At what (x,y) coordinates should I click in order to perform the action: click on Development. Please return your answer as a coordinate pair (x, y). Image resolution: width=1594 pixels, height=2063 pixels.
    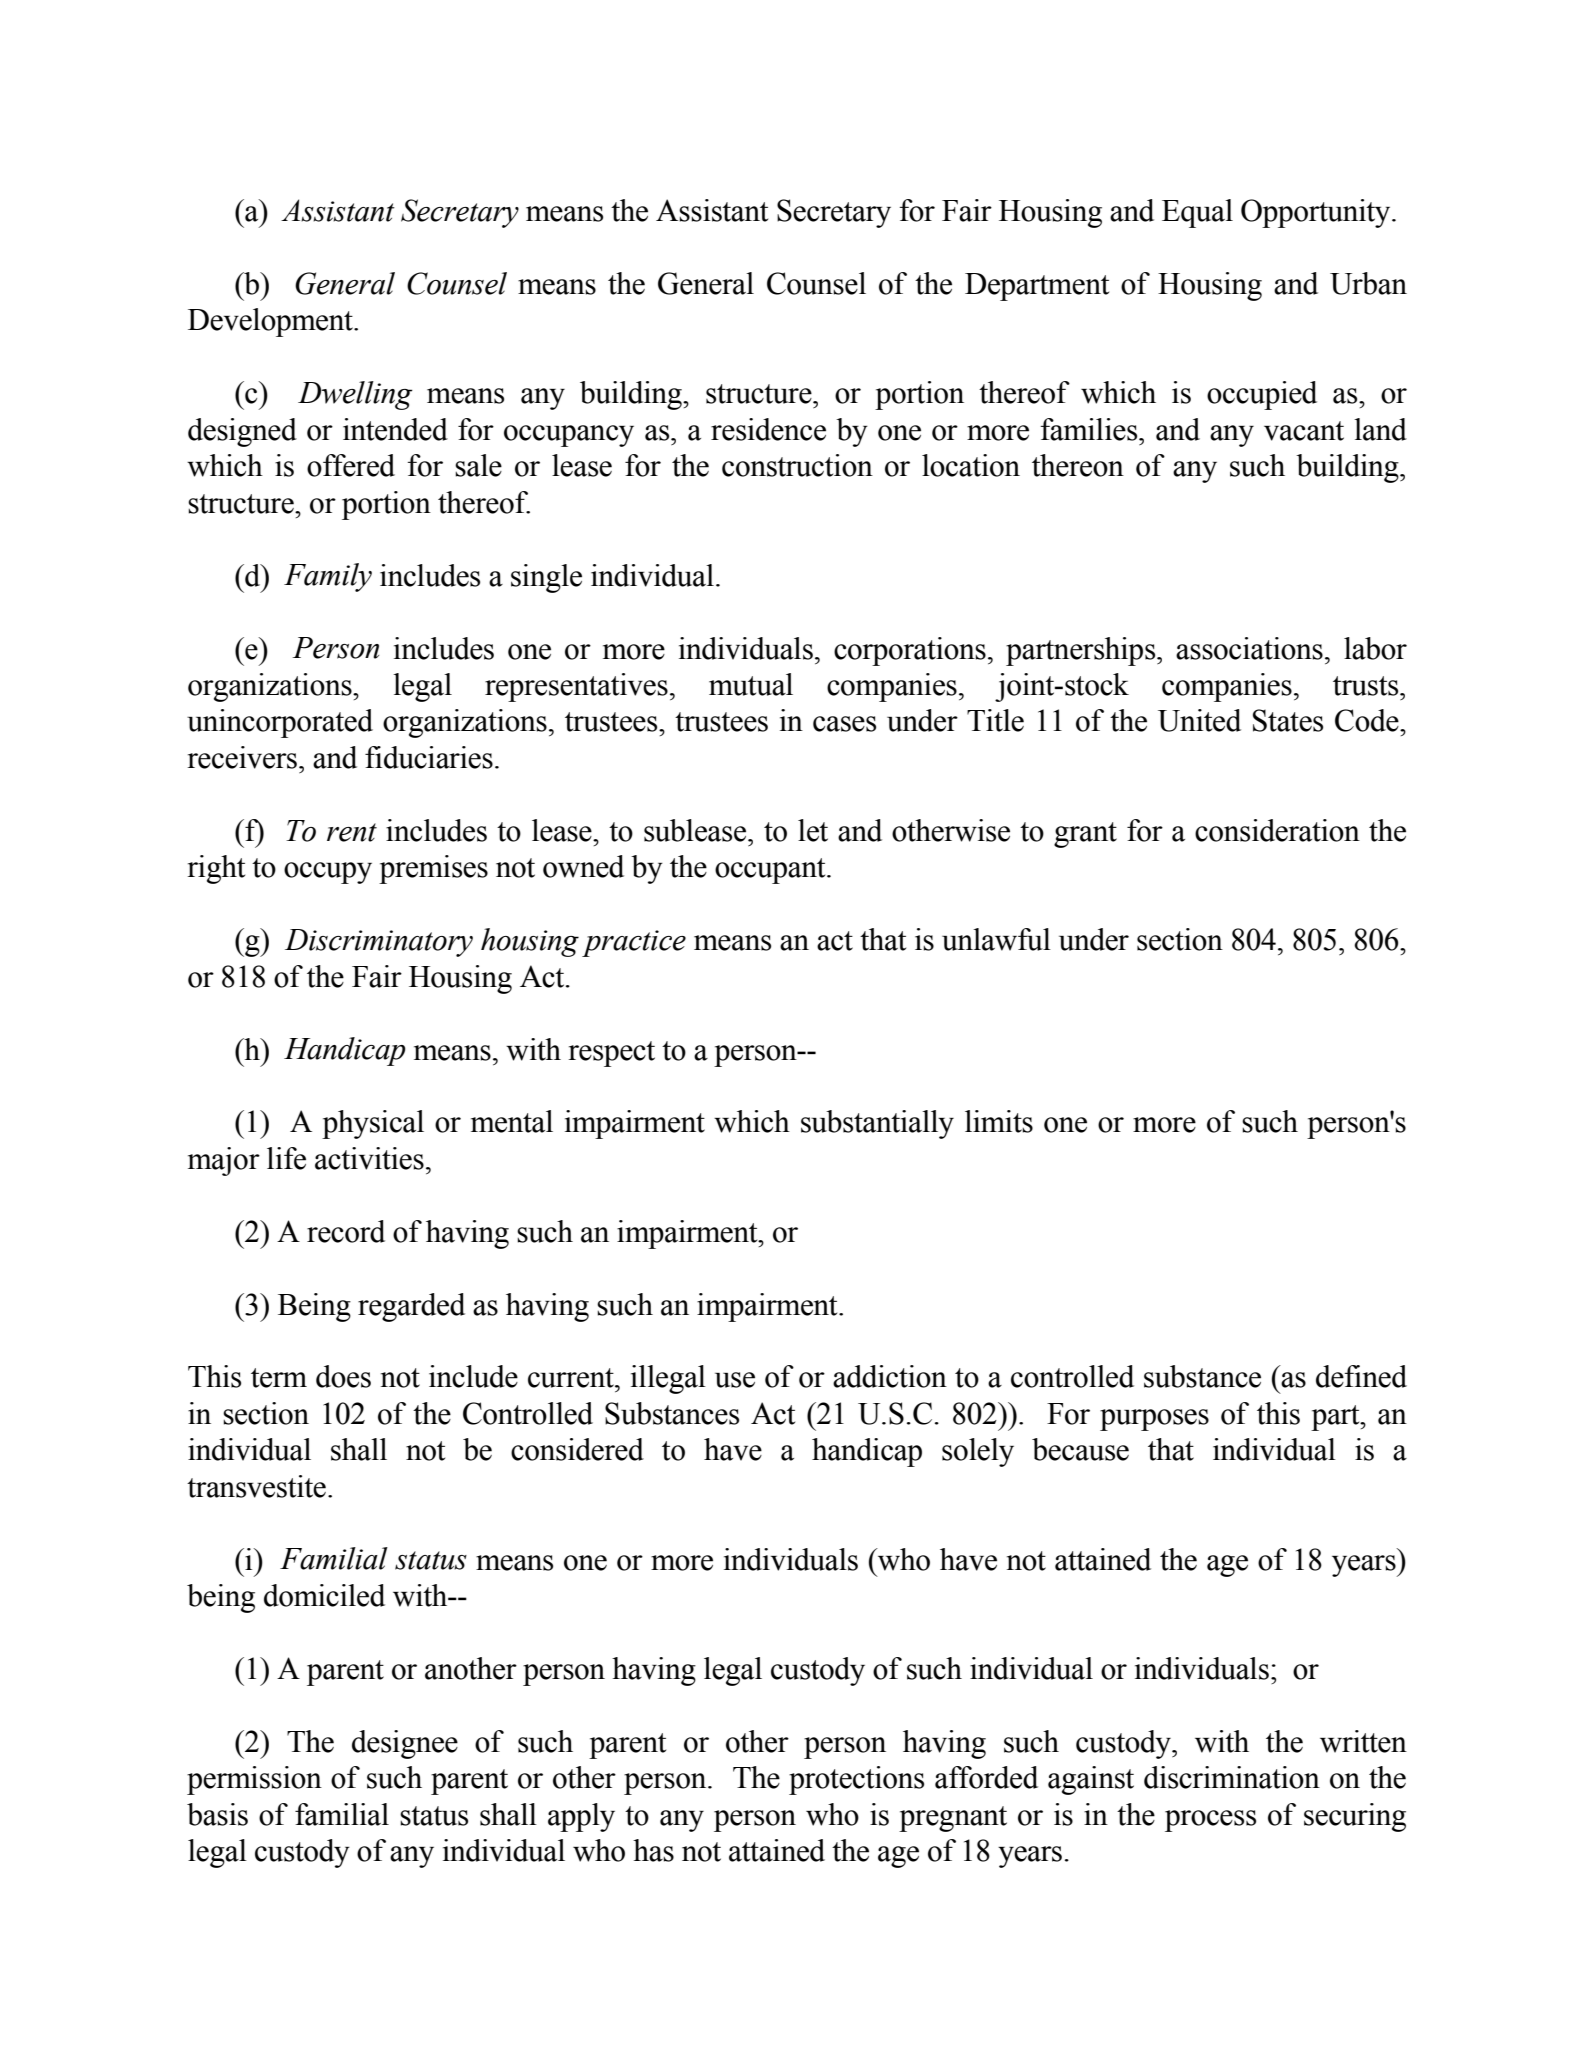
    Looking at the image, I should click on (271, 322).
